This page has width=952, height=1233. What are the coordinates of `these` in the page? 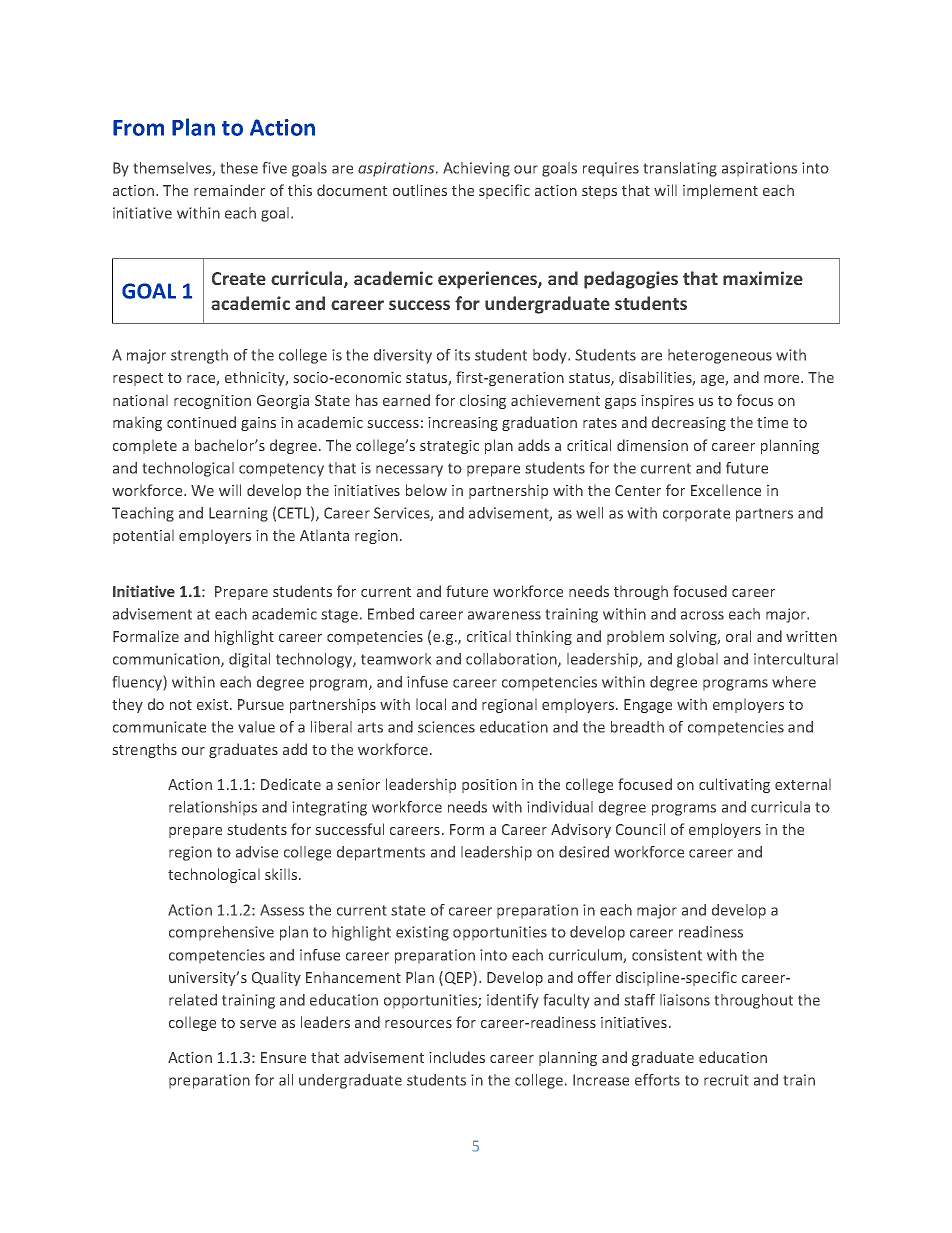 It's located at (239, 168).
